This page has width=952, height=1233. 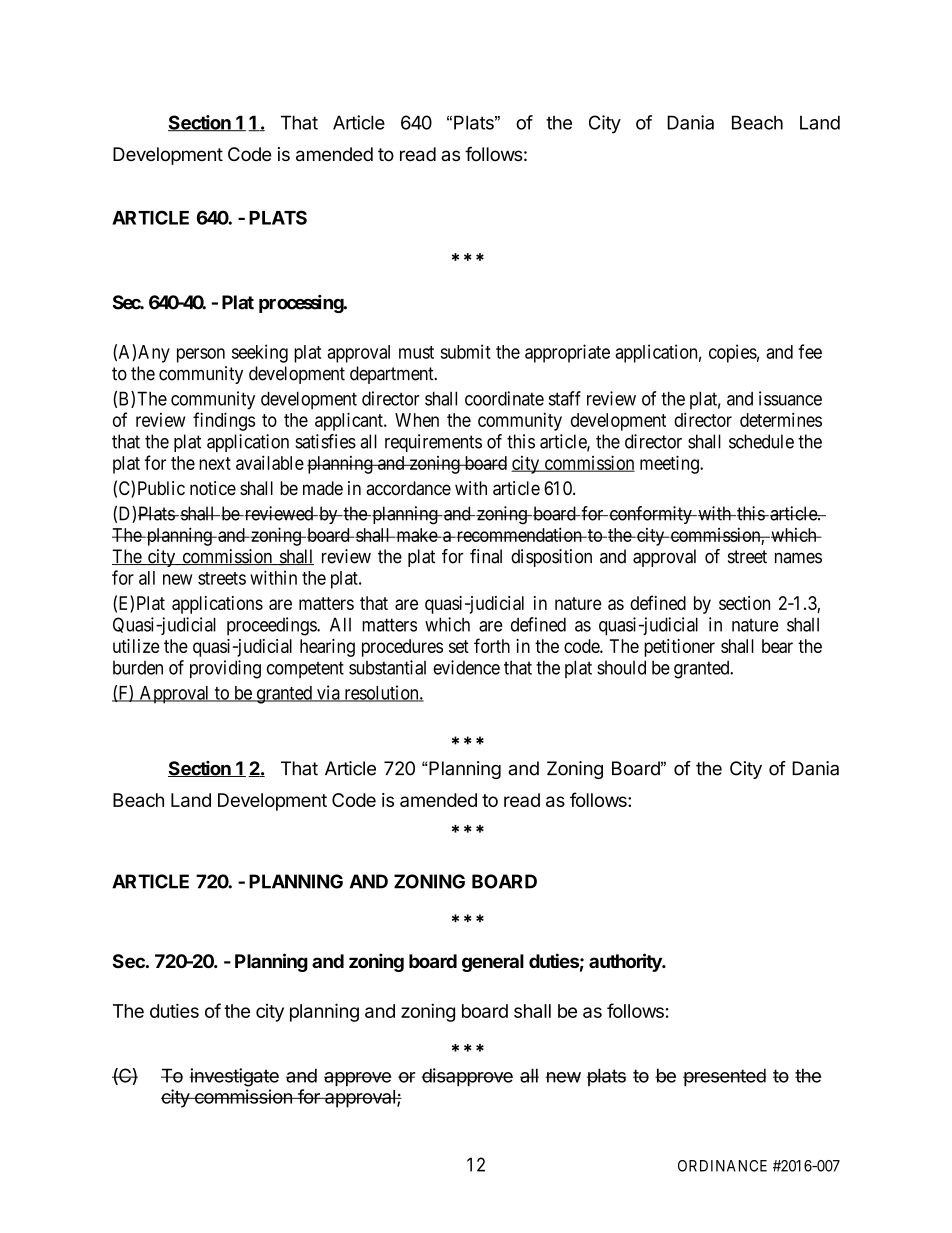 What do you see at coordinates (679, 648) in the page?
I see `petitioner` at bounding box center [679, 648].
